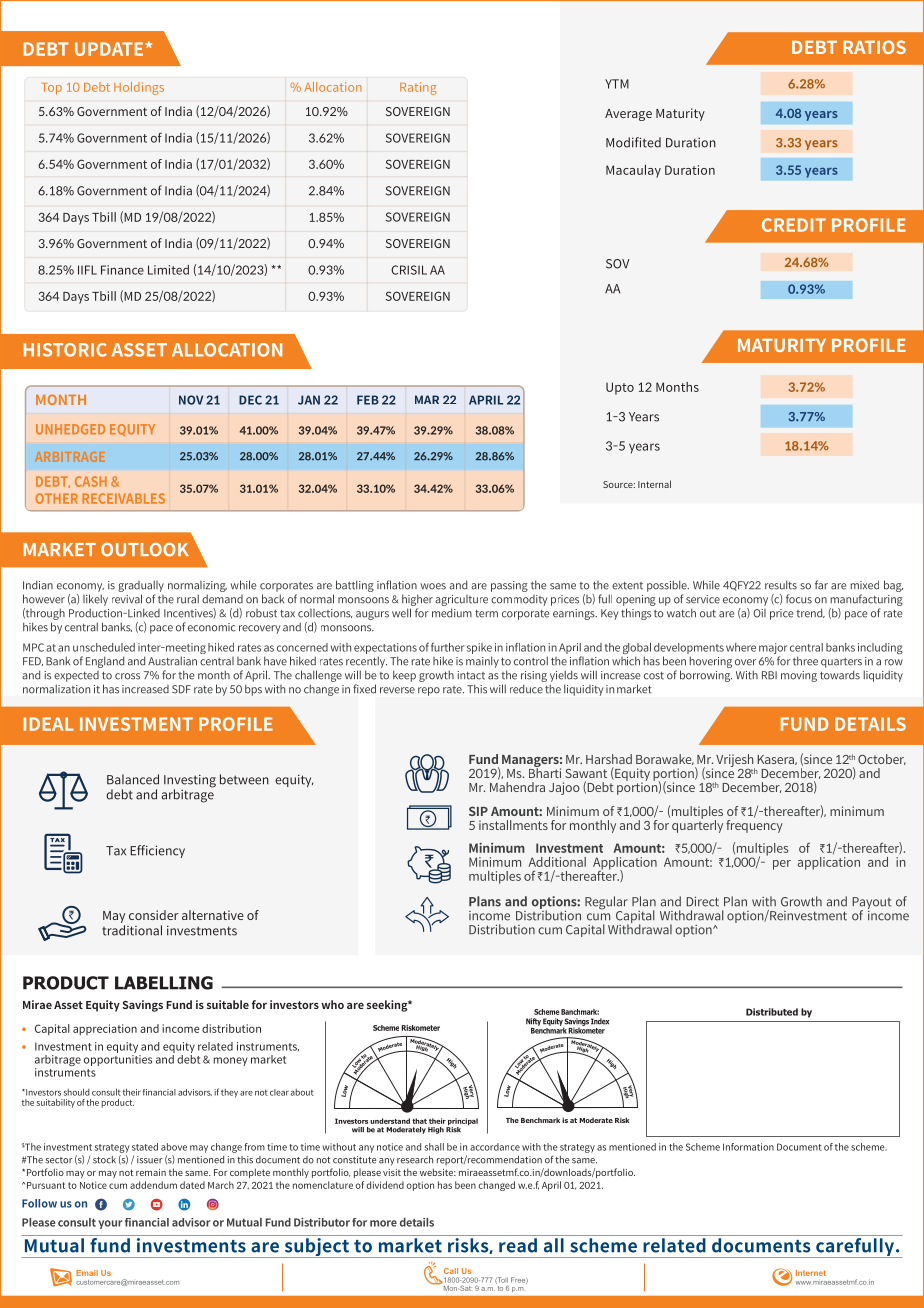 Image resolution: width=924 pixels, height=1308 pixels. What do you see at coordinates (478, 811) in the image?
I see `SIP` at bounding box center [478, 811].
